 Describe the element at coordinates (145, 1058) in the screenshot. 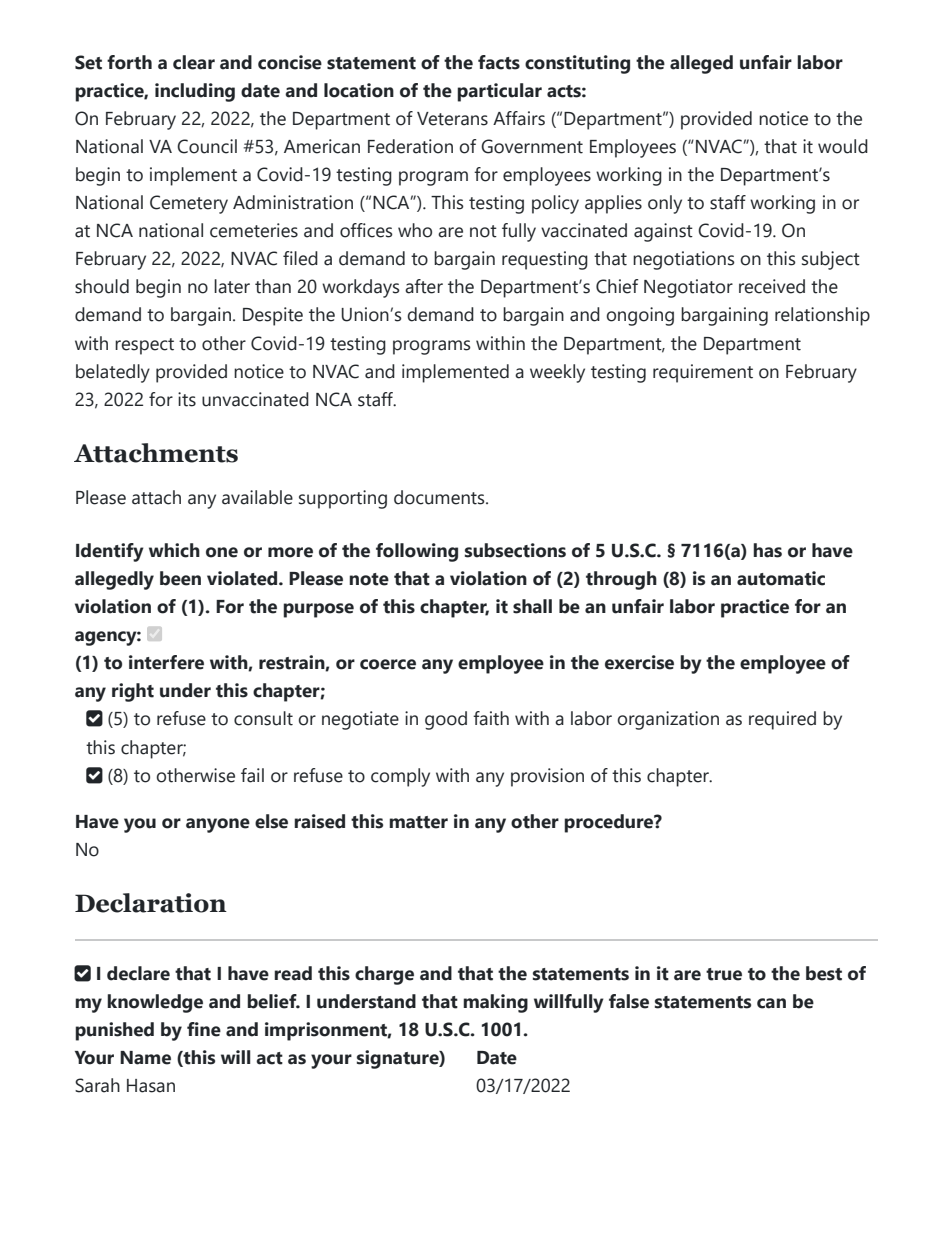

I see `Name` at that location.
